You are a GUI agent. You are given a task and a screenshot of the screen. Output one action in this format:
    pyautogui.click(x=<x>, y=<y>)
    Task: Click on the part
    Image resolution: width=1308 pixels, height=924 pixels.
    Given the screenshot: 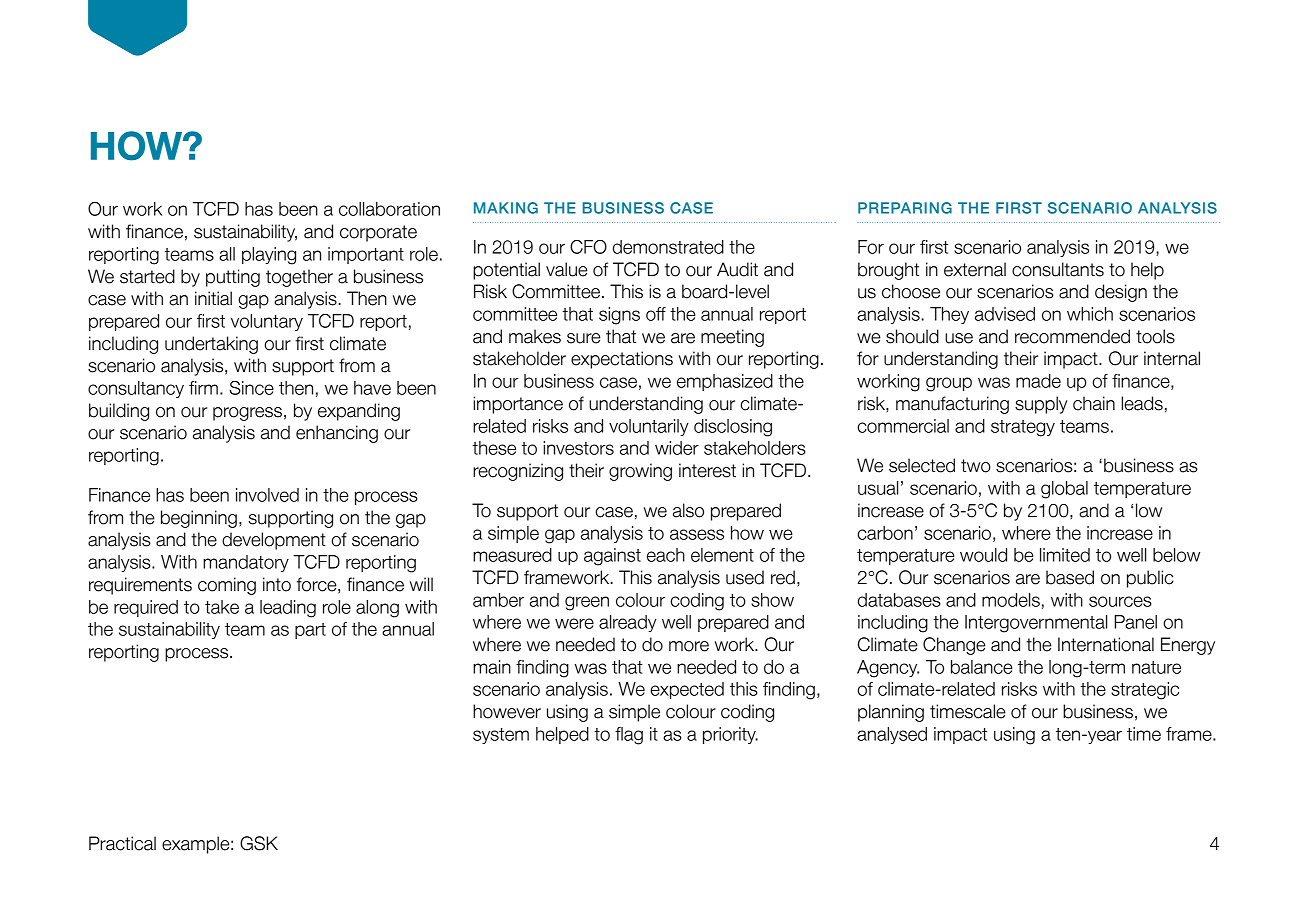 What is the action you would take?
    pyautogui.click(x=310, y=631)
